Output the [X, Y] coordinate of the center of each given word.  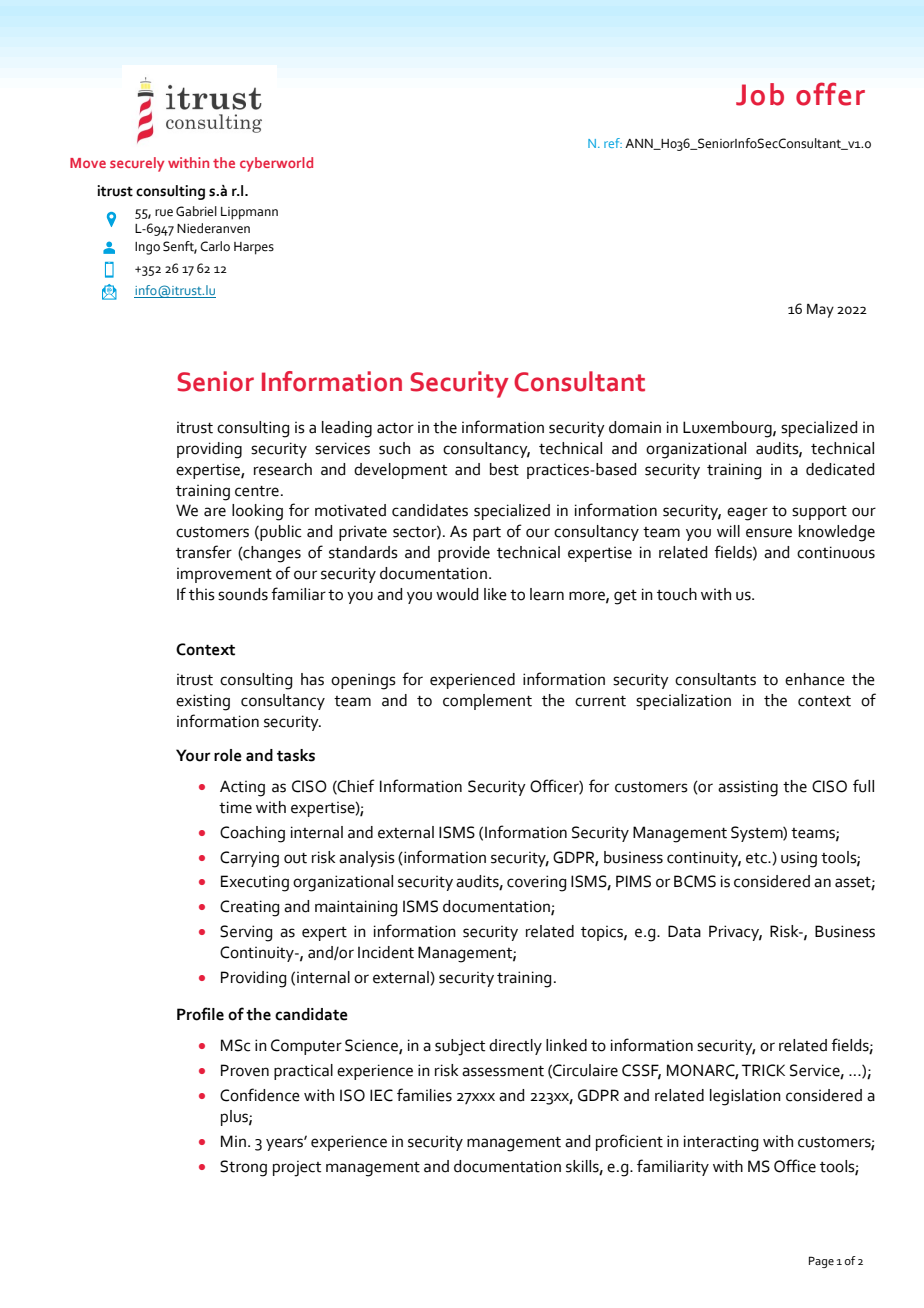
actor [395, 428]
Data [684, 931]
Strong [243, 1168]
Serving [246, 933]
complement [487, 702]
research [283, 469]
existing [203, 702]
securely [137, 164]
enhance [815, 679]
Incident [386, 952]
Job [760, 94]
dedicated [840, 469]
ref [613, 143]
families [424, 1095]
